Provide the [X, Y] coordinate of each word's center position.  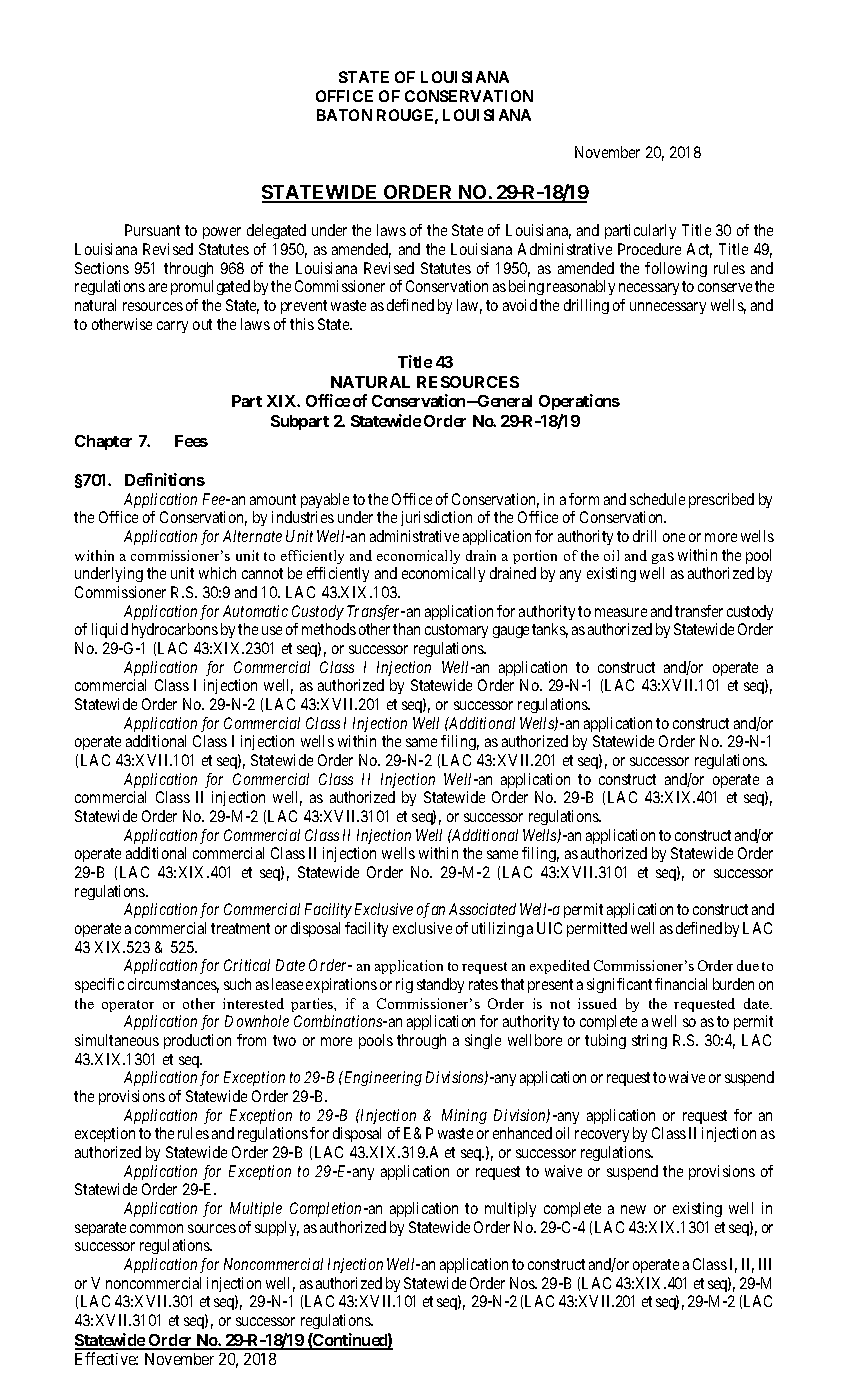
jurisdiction [436, 518]
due [748, 965]
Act [699, 250]
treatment [240, 928]
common [156, 1228]
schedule [657, 499]
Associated [482, 909]
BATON [344, 115]
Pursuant [152, 230]
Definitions [165, 479]
